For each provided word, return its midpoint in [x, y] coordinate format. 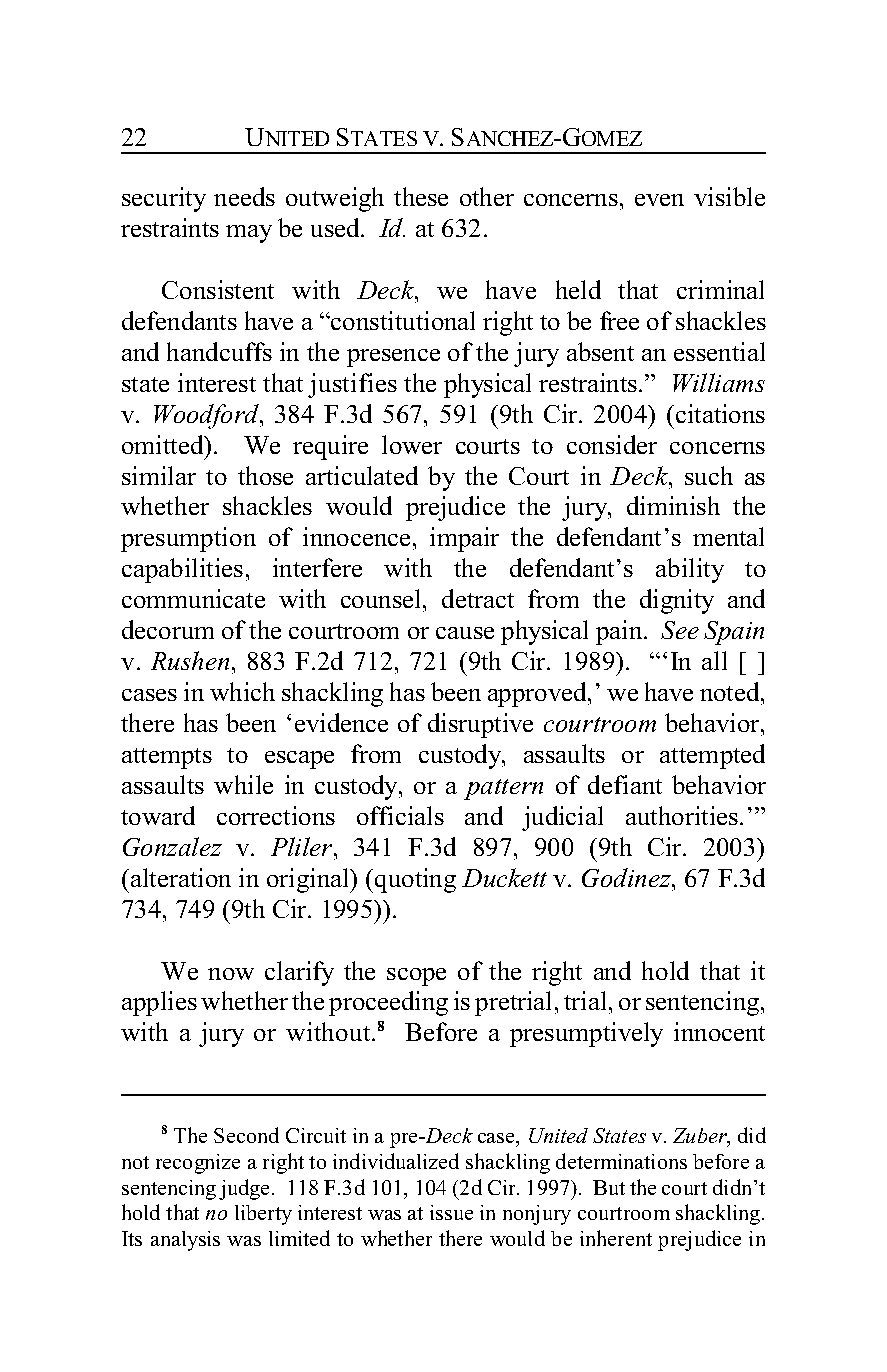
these [421, 196]
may [249, 234]
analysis [185, 1241]
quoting [415, 880]
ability [690, 570]
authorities [682, 815]
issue [451, 1212]
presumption [188, 539]
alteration [179, 877]
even [659, 200]
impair [464, 539]
